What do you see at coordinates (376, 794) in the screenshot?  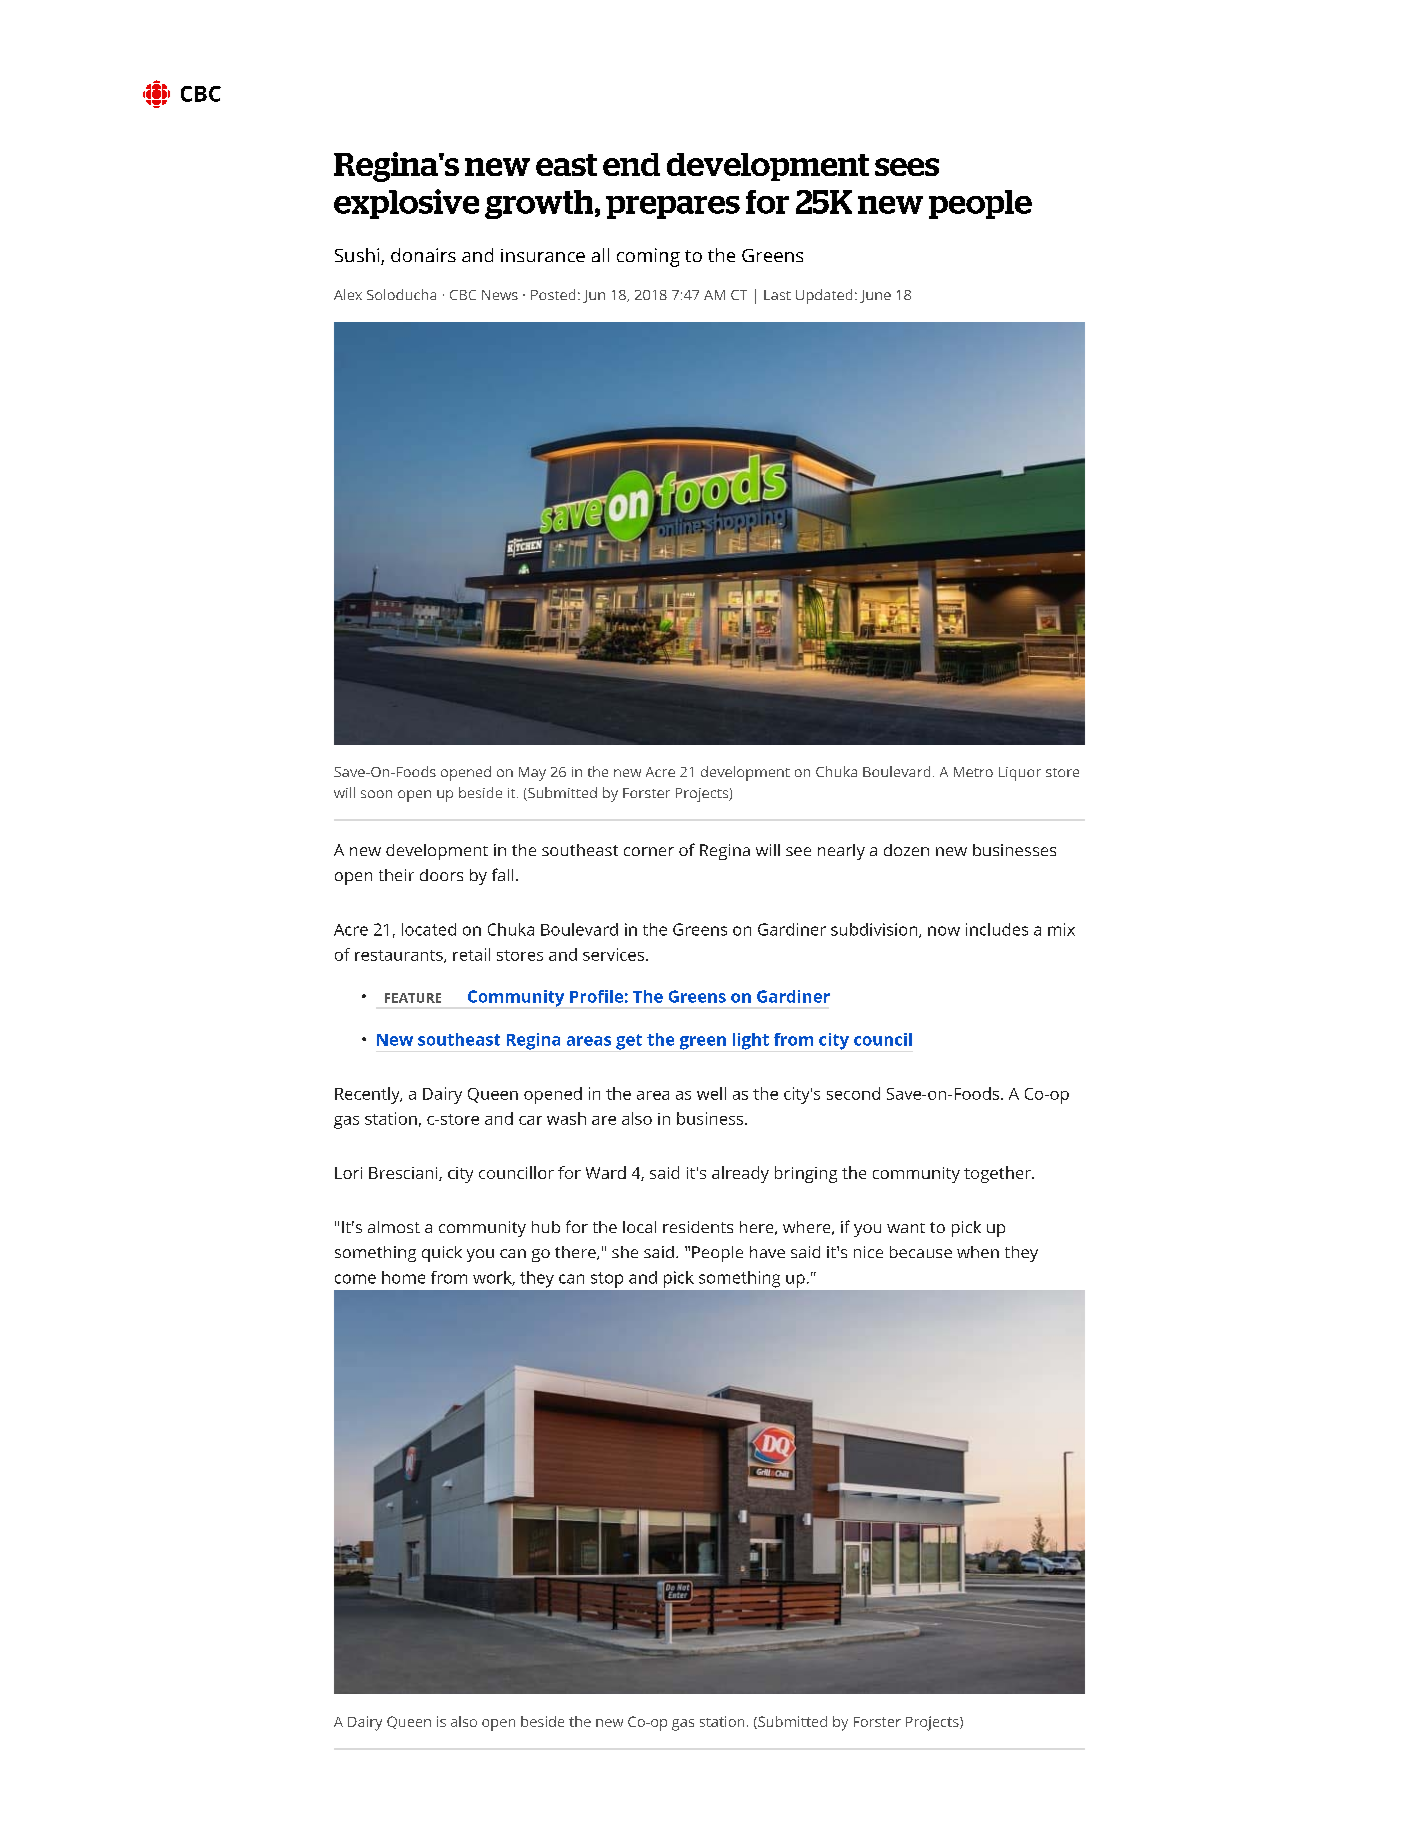 I see `soon` at bounding box center [376, 794].
